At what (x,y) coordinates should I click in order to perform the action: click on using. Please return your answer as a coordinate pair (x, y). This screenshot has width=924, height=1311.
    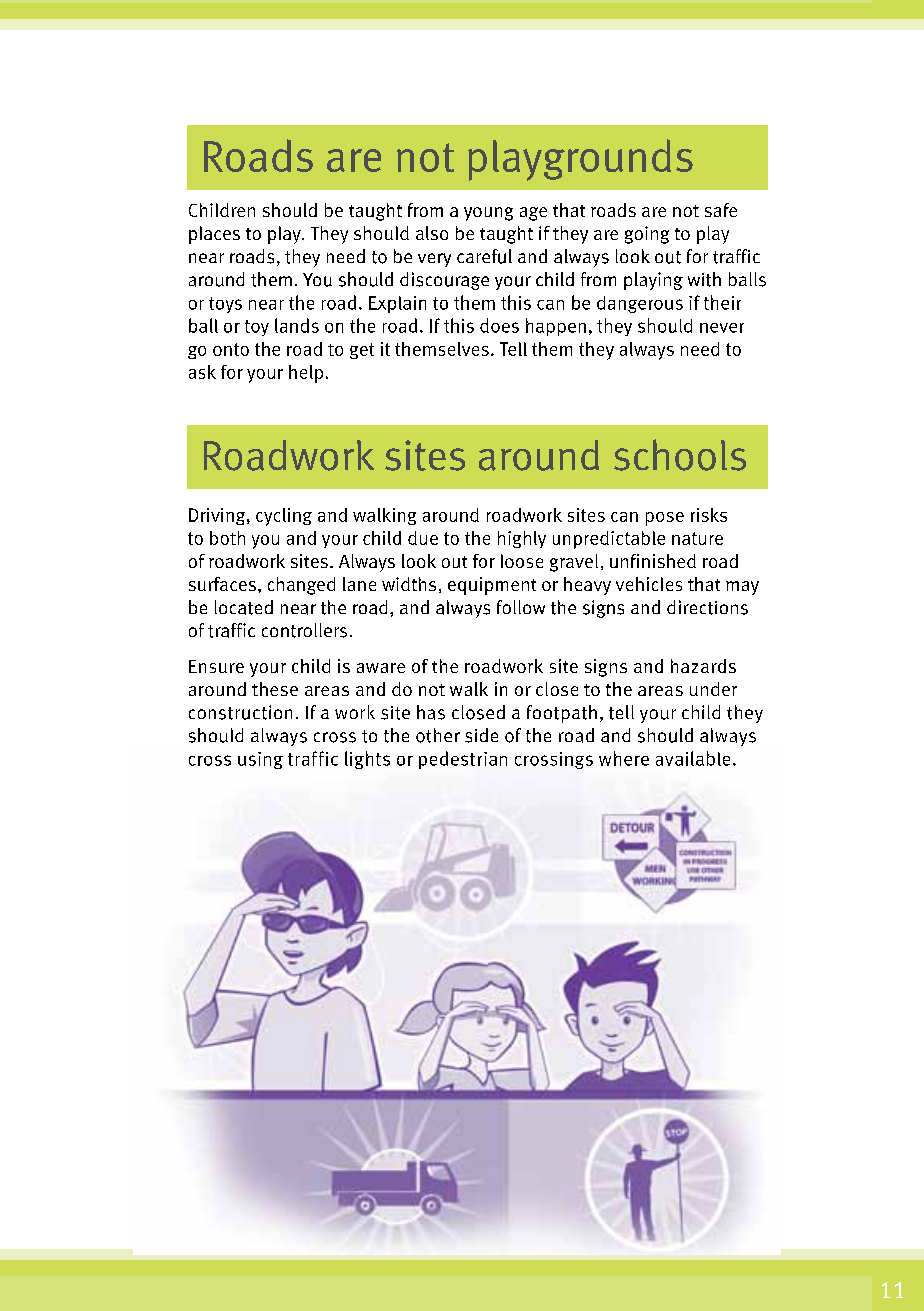
    Looking at the image, I should click on (260, 760).
